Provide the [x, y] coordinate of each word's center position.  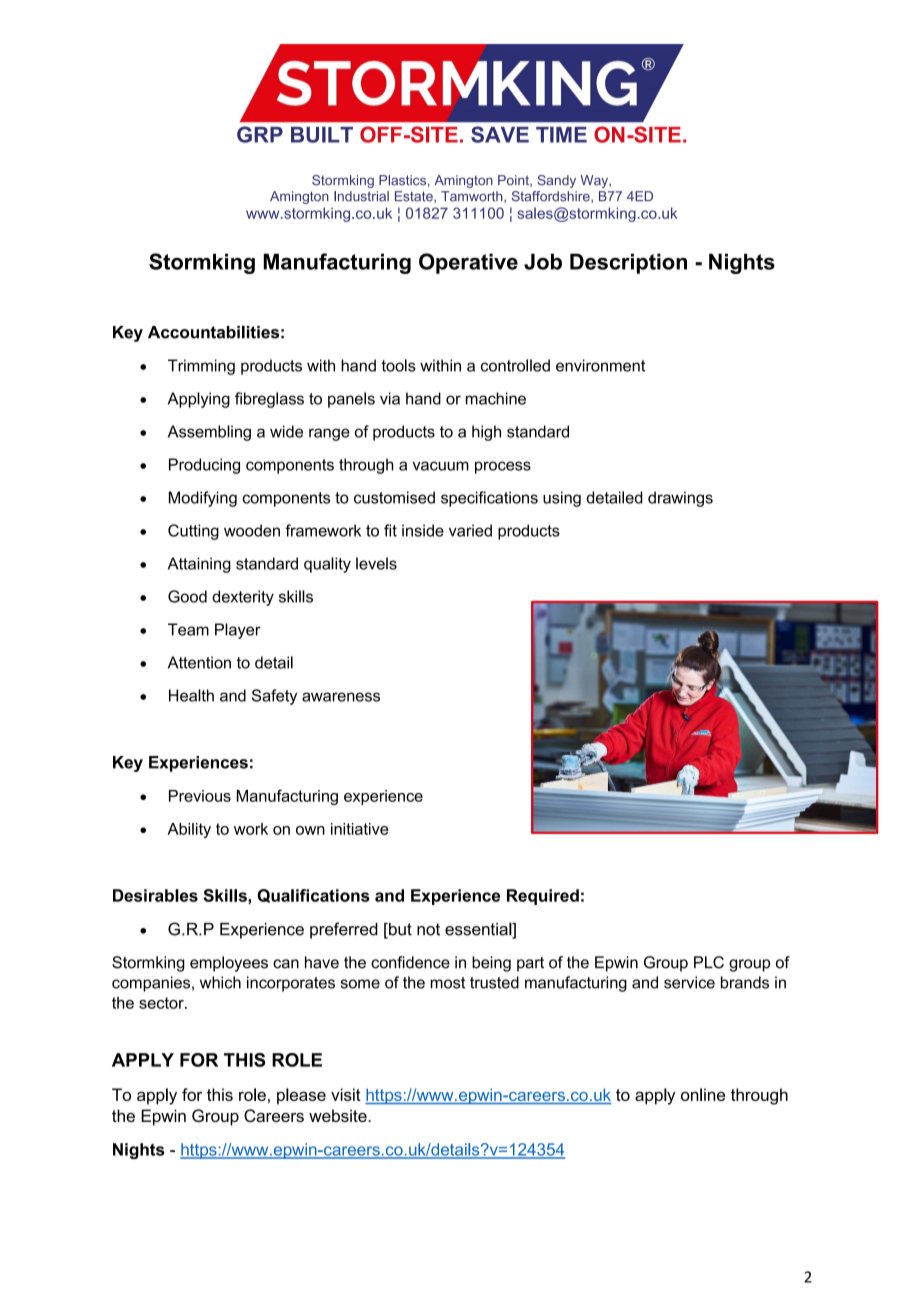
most [448, 983]
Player [238, 631]
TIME [561, 135]
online [703, 1094]
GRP [260, 134]
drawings [680, 499]
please [301, 1096]
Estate [415, 197]
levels [376, 563]
